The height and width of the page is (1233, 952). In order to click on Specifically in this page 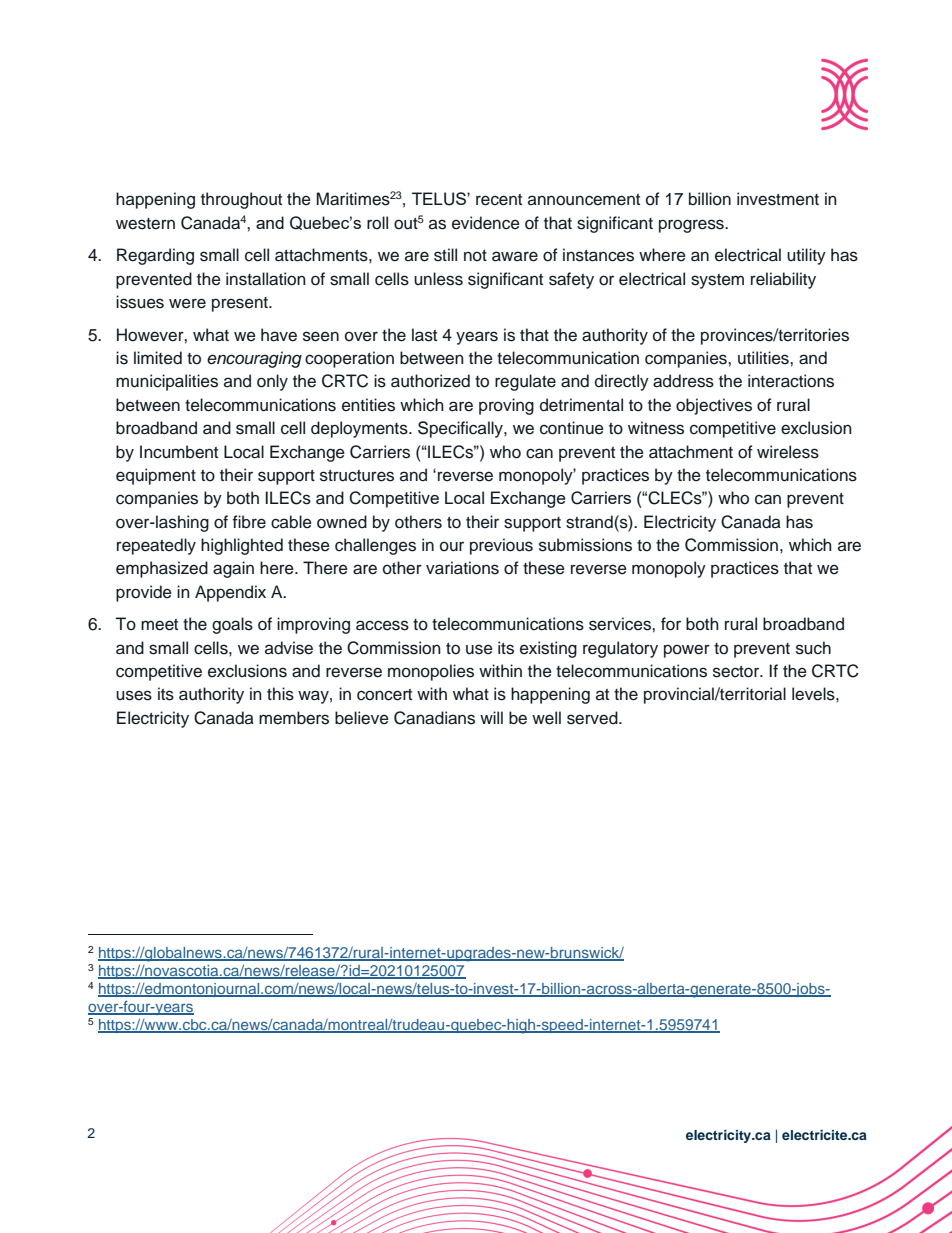, I will do `click(461, 429)`.
